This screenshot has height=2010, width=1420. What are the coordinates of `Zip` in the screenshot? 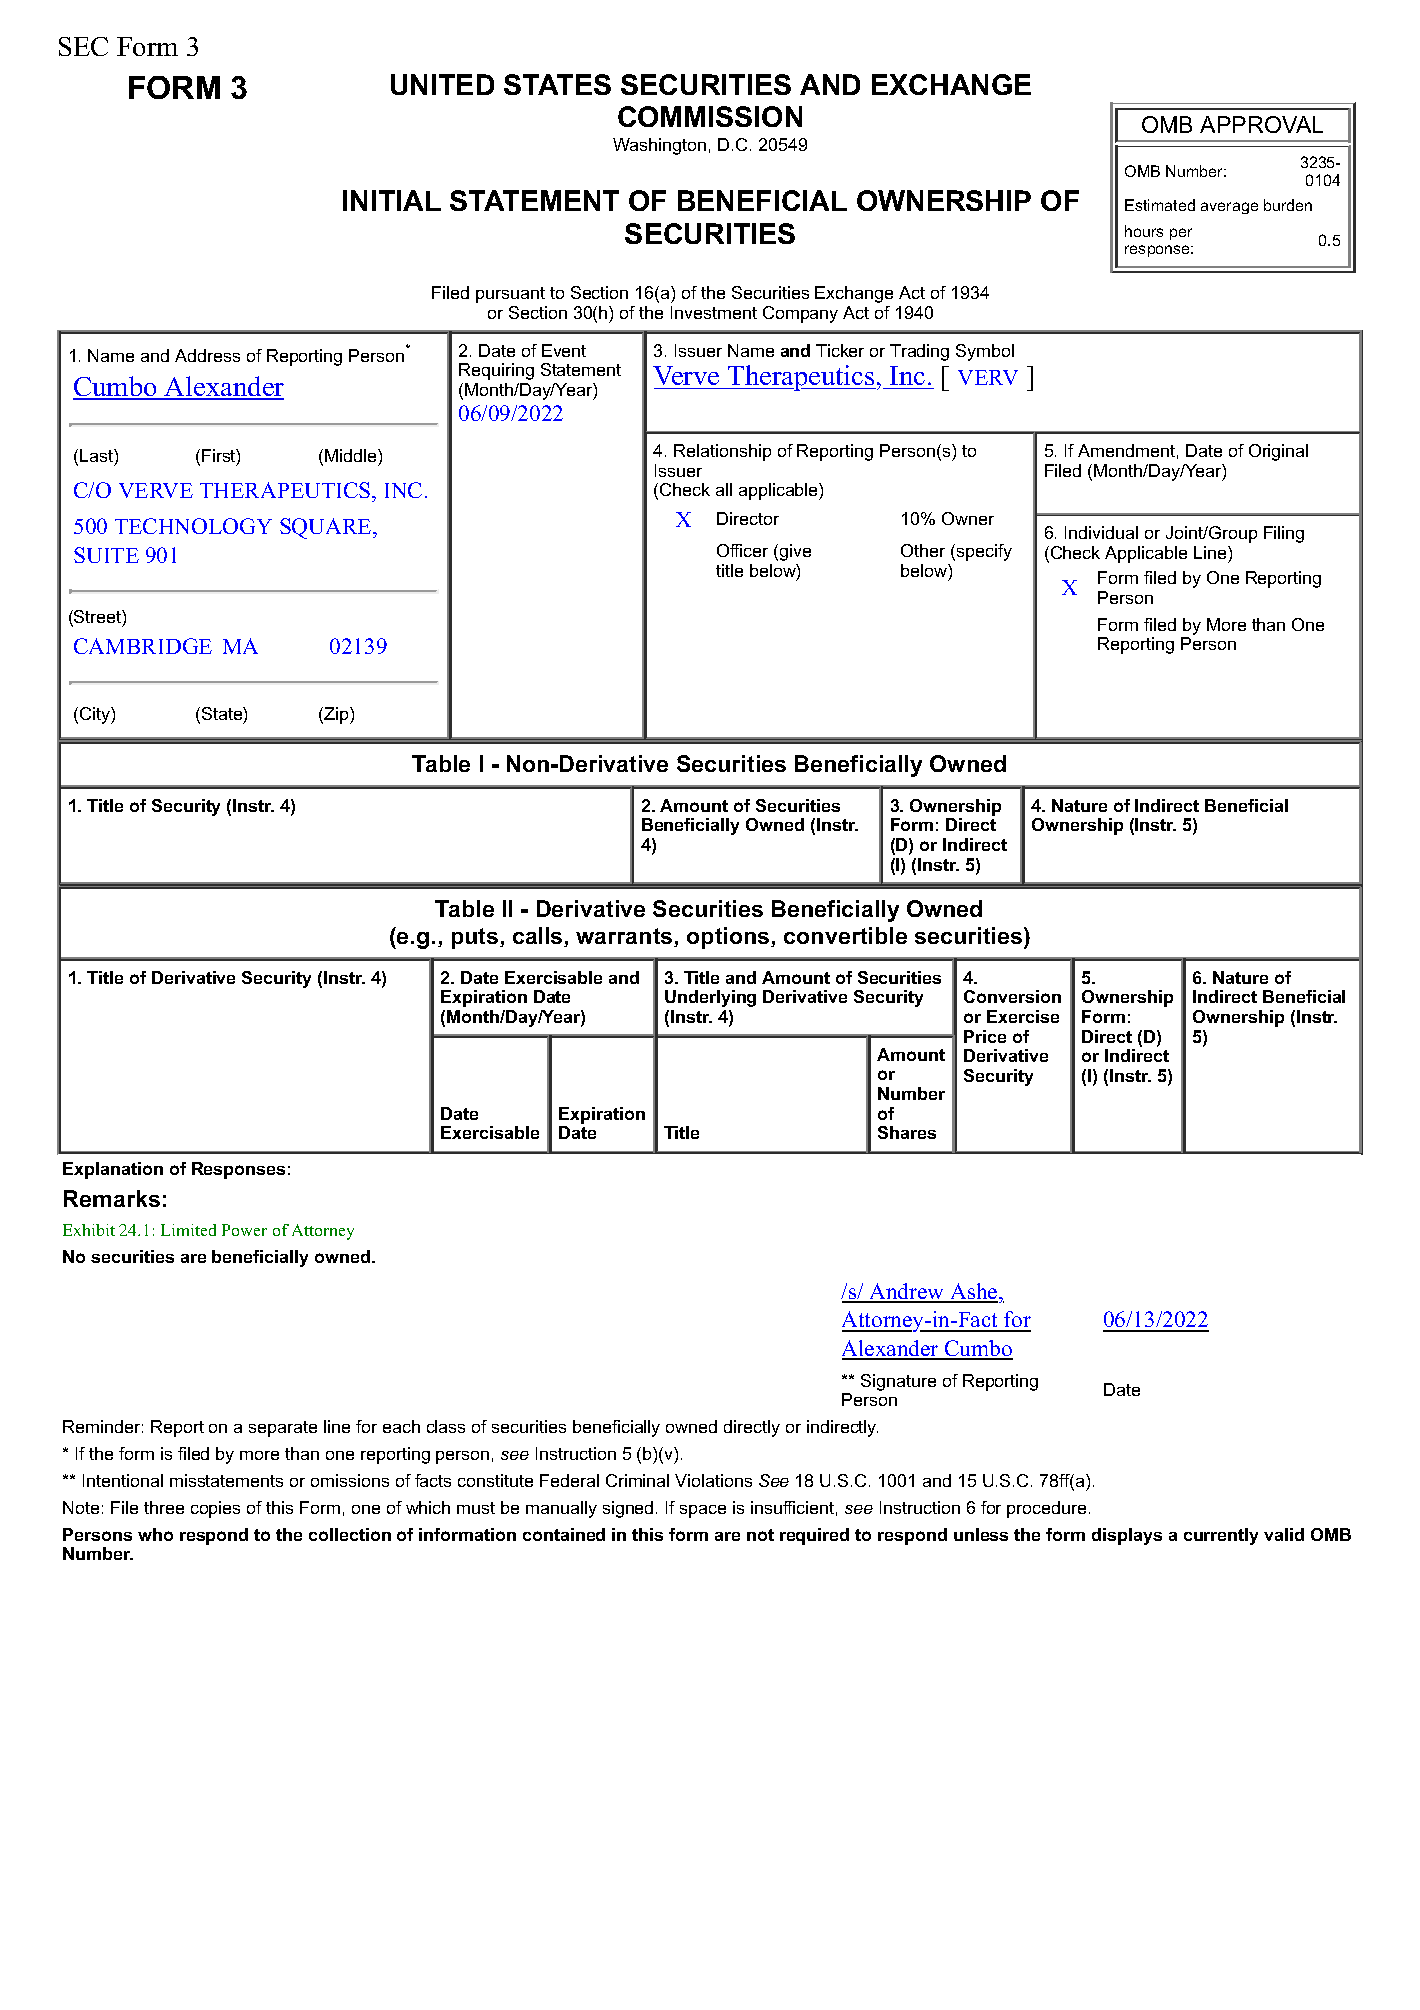 It's located at (337, 715).
